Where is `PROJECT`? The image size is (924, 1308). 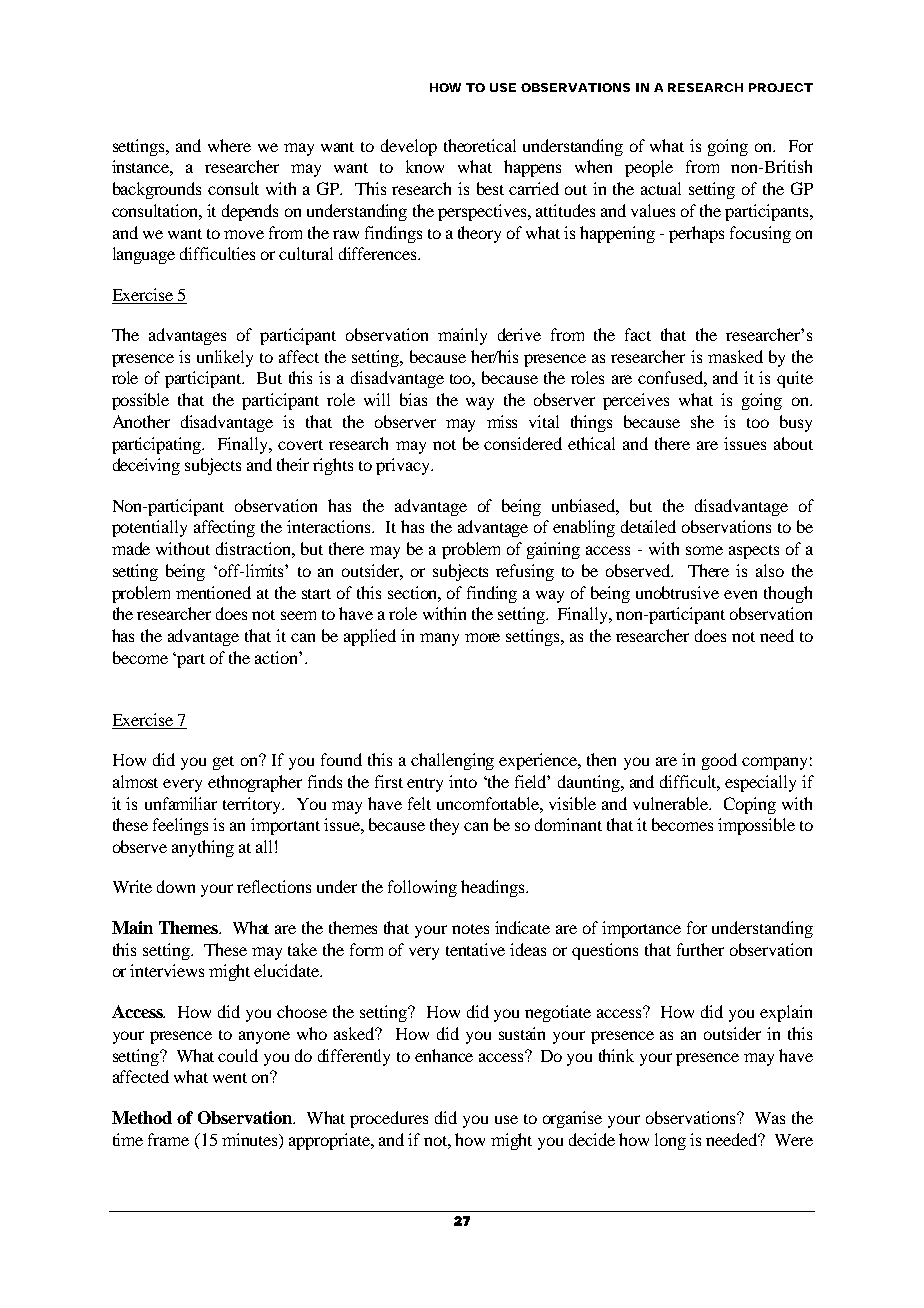
PROJECT is located at coordinates (781, 87).
